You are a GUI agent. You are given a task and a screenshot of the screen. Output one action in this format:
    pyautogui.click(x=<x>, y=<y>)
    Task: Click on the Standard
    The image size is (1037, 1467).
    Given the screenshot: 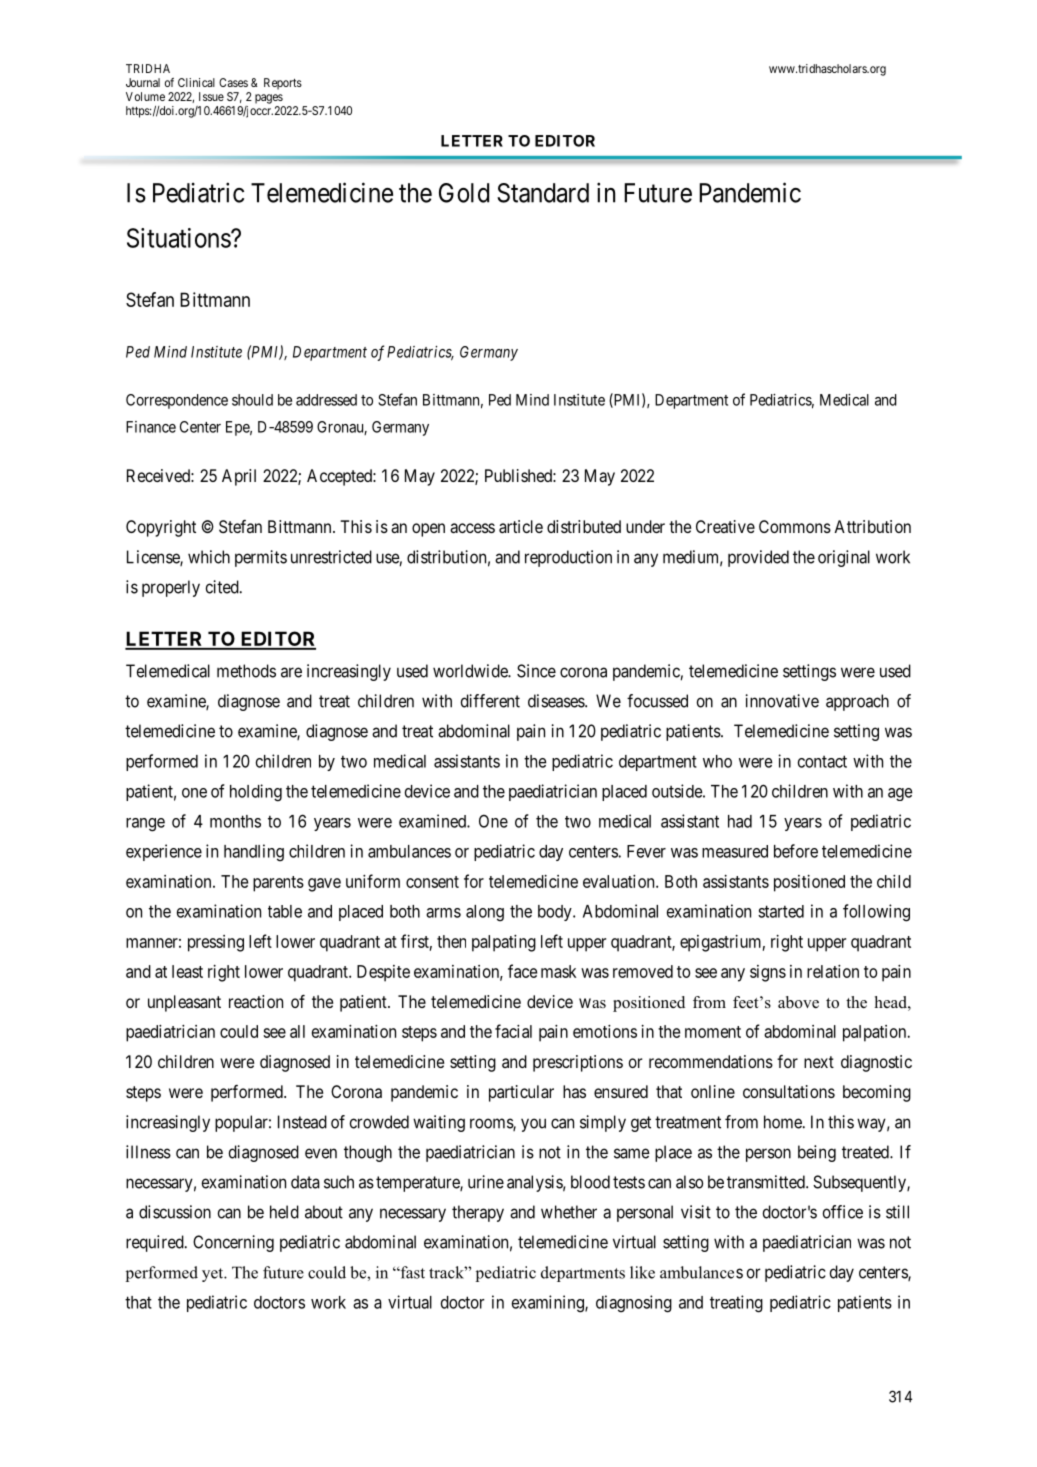 What is the action you would take?
    pyautogui.click(x=543, y=193)
